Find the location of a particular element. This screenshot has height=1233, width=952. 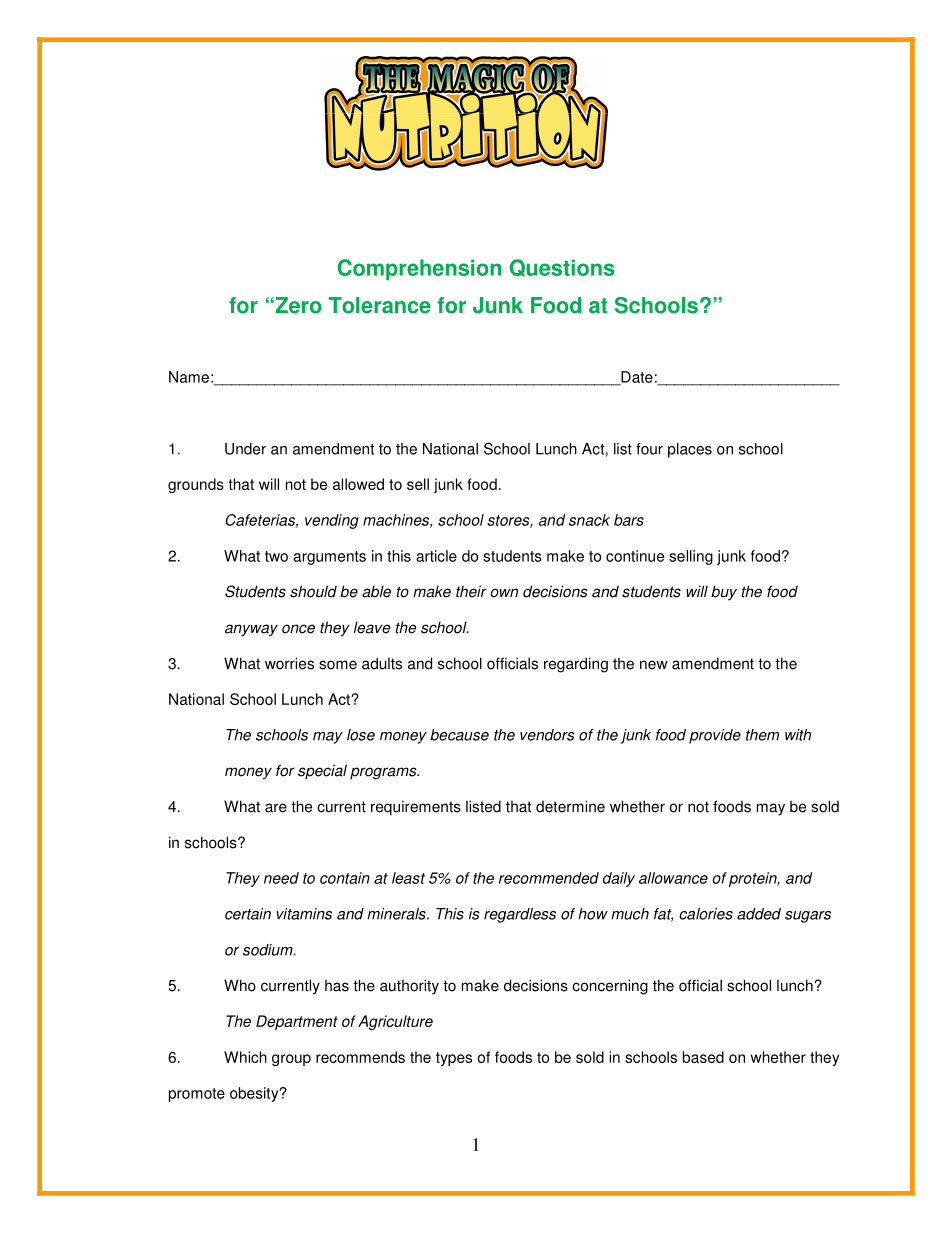

Questions is located at coordinates (561, 268).
